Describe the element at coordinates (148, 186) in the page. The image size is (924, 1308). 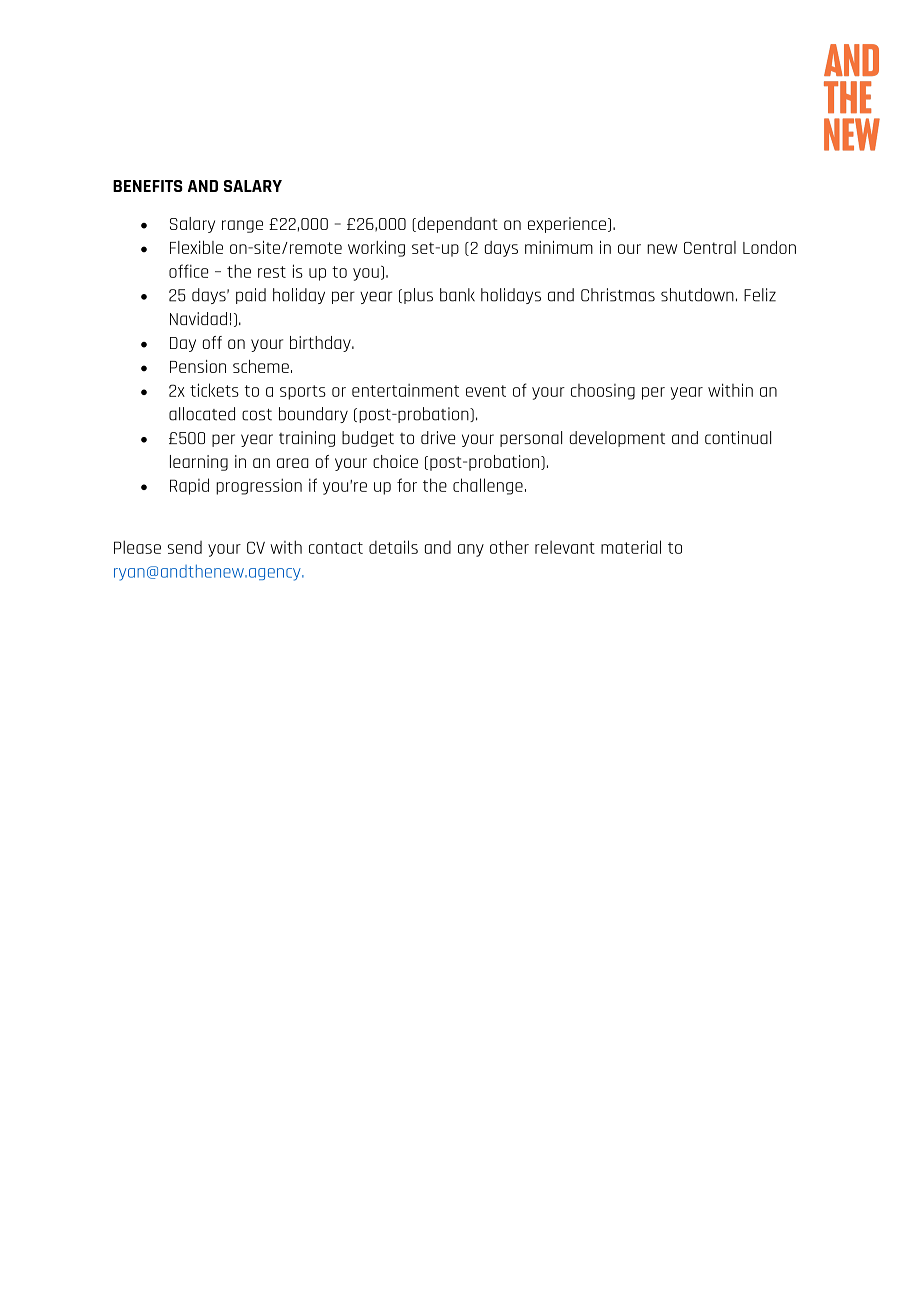
I see `BENEFITS` at that location.
